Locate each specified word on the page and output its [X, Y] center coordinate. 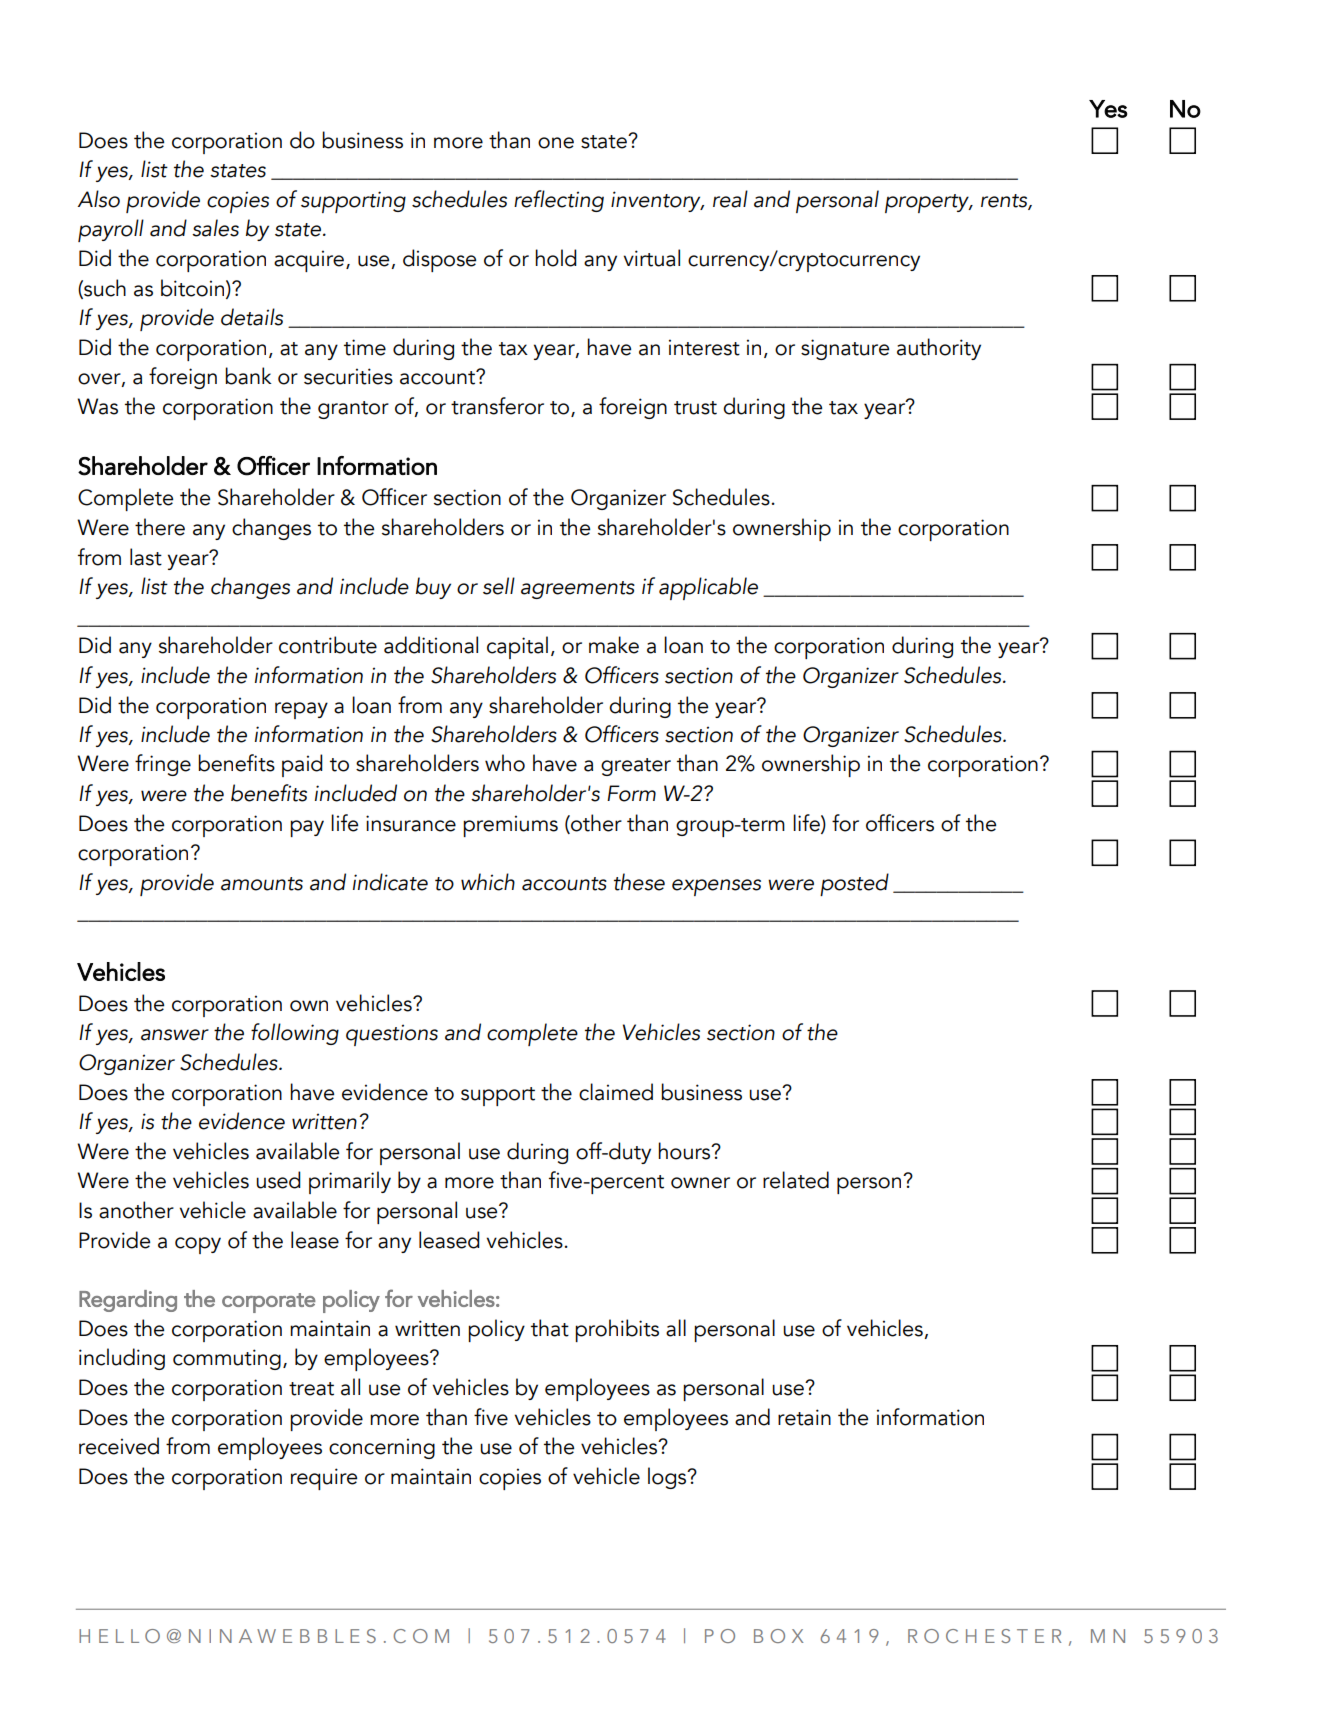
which [488, 882]
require [324, 1479]
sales [215, 228]
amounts [262, 884]
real [730, 199]
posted [854, 884]
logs [668, 1478]
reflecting [559, 201]
